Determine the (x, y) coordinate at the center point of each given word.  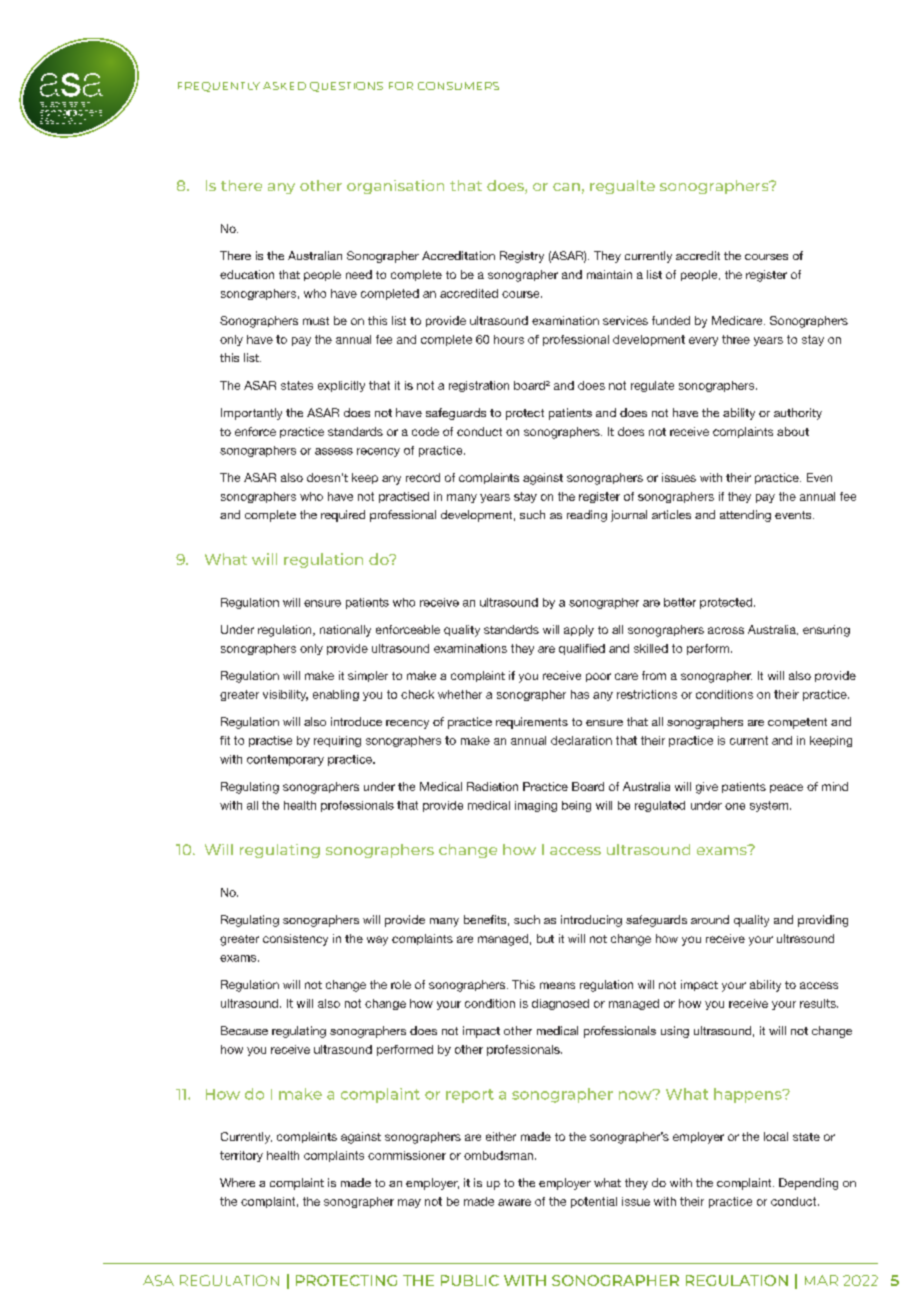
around (710, 919)
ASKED (284, 86)
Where (237, 1182)
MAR (821, 1280)
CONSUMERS (458, 86)
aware (514, 1202)
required (343, 516)
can (566, 187)
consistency (295, 940)
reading (587, 516)
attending (745, 516)
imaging (536, 806)
